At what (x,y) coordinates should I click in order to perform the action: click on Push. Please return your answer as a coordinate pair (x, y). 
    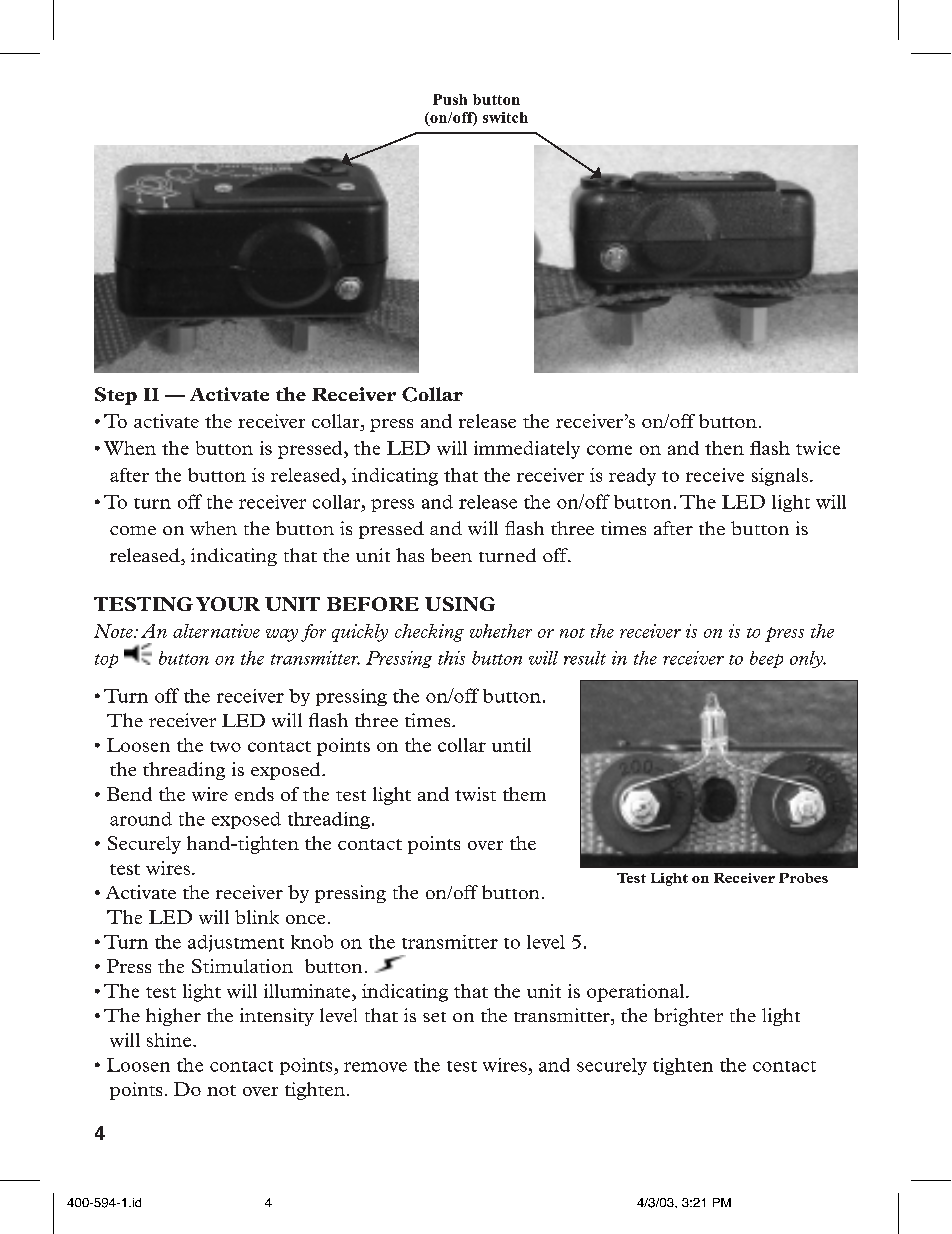
    Looking at the image, I should click on (450, 99).
